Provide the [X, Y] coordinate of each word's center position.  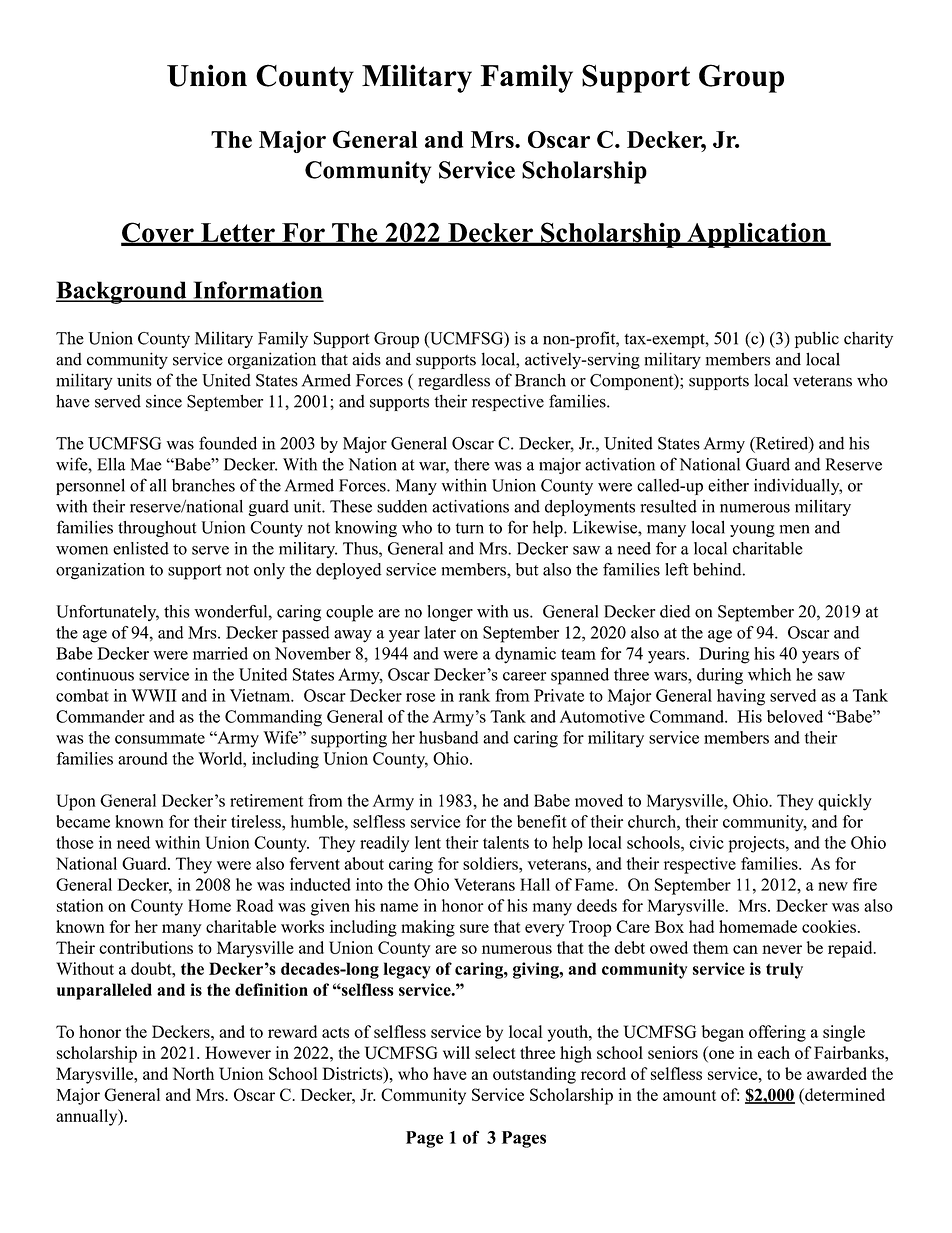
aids [366, 359]
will [456, 1052]
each [774, 1052]
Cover [158, 233]
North [193, 1073]
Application [756, 235]
